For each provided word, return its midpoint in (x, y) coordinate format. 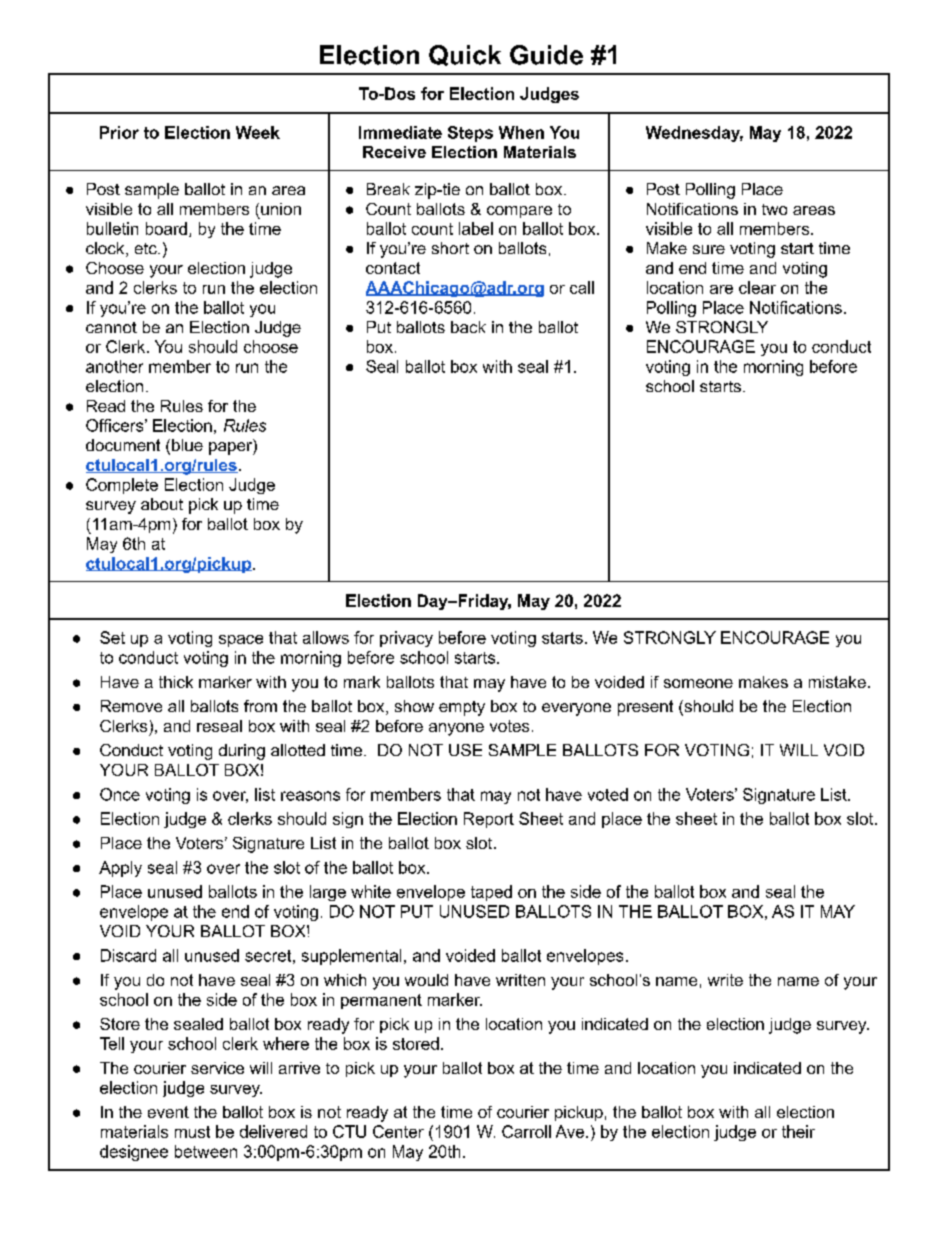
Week (258, 132)
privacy (406, 639)
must (192, 1132)
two (774, 209)
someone (698, 683)
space (241, 641)
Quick (465, 55)
